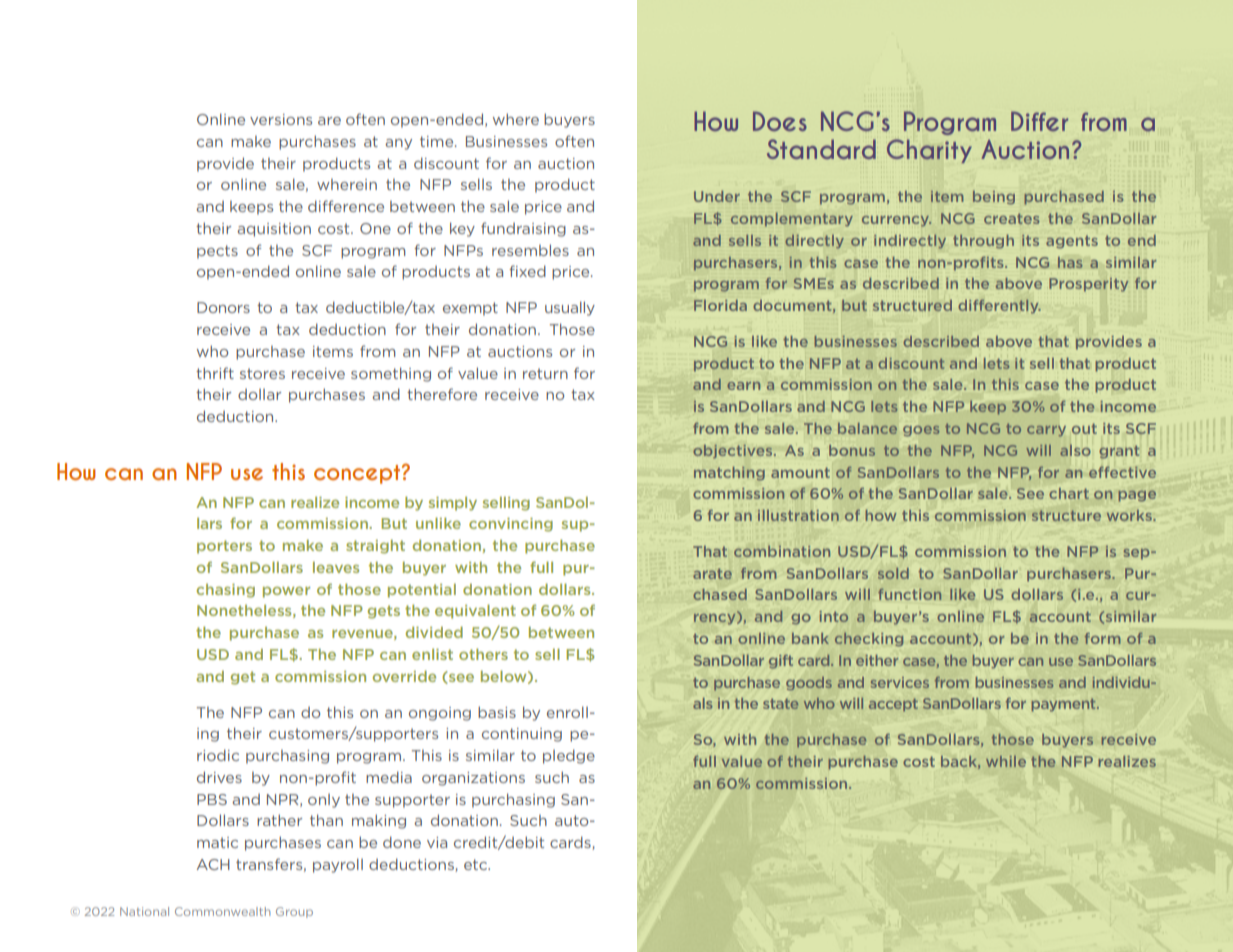  Describe the element at coordinates (262, 373) in the document. I see `stores` at that location.
